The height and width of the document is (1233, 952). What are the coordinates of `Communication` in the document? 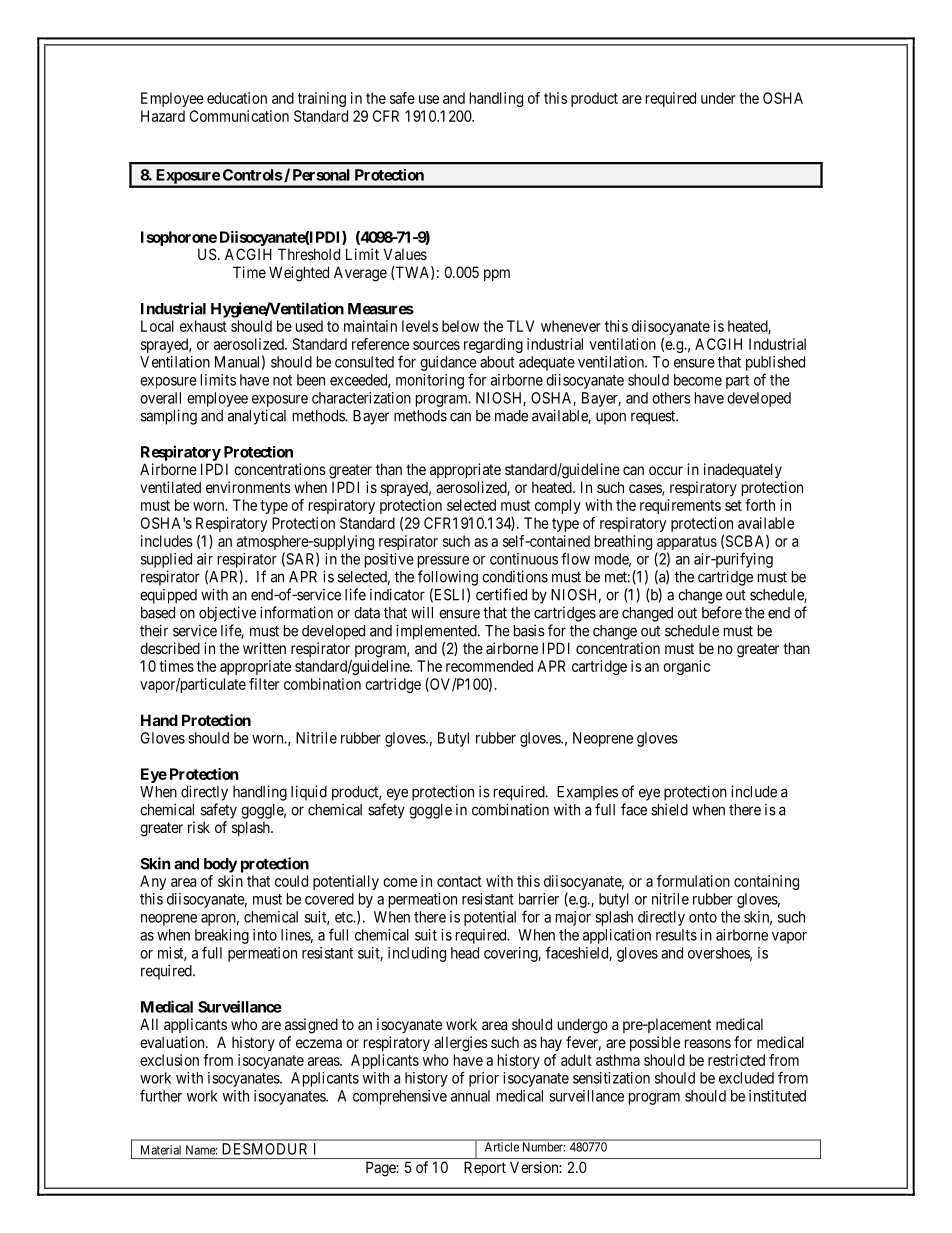 It's located at (239, 116).
